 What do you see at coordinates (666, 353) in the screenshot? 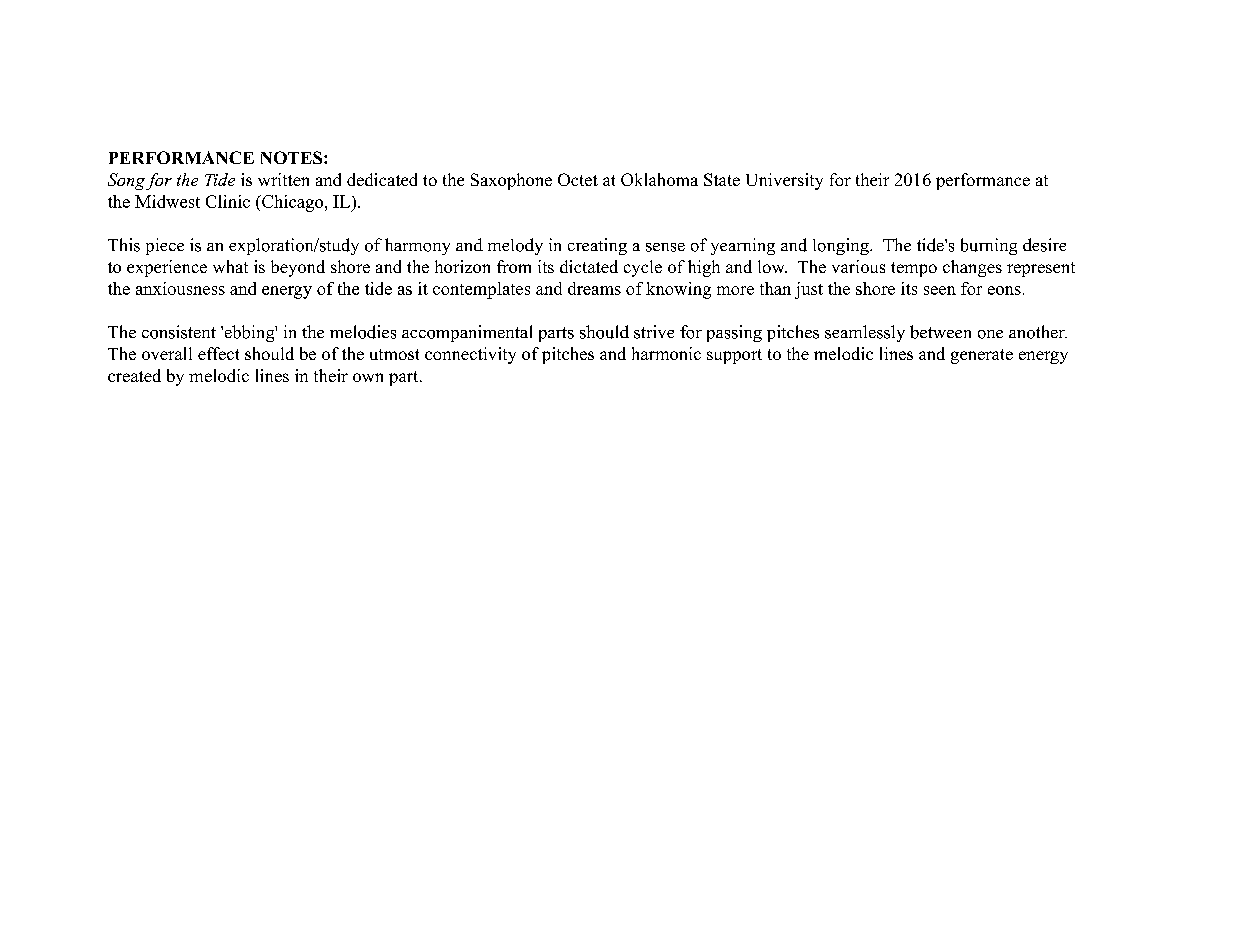
I see `harmonic` at bounding box center [666, 353].
